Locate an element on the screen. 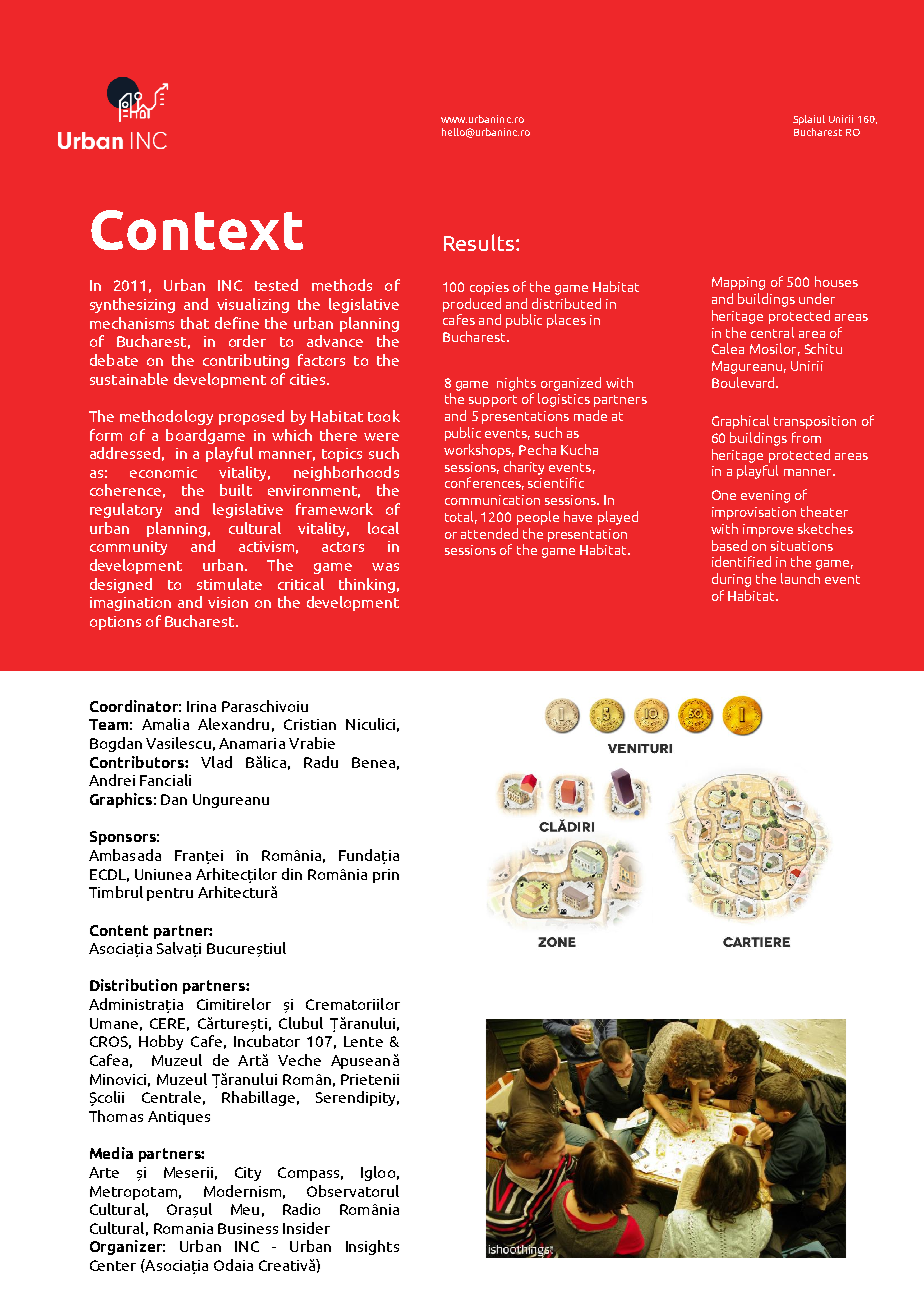 This screenshot has width=924, height=1308. Mapping is located at coordinates (738, 283).
